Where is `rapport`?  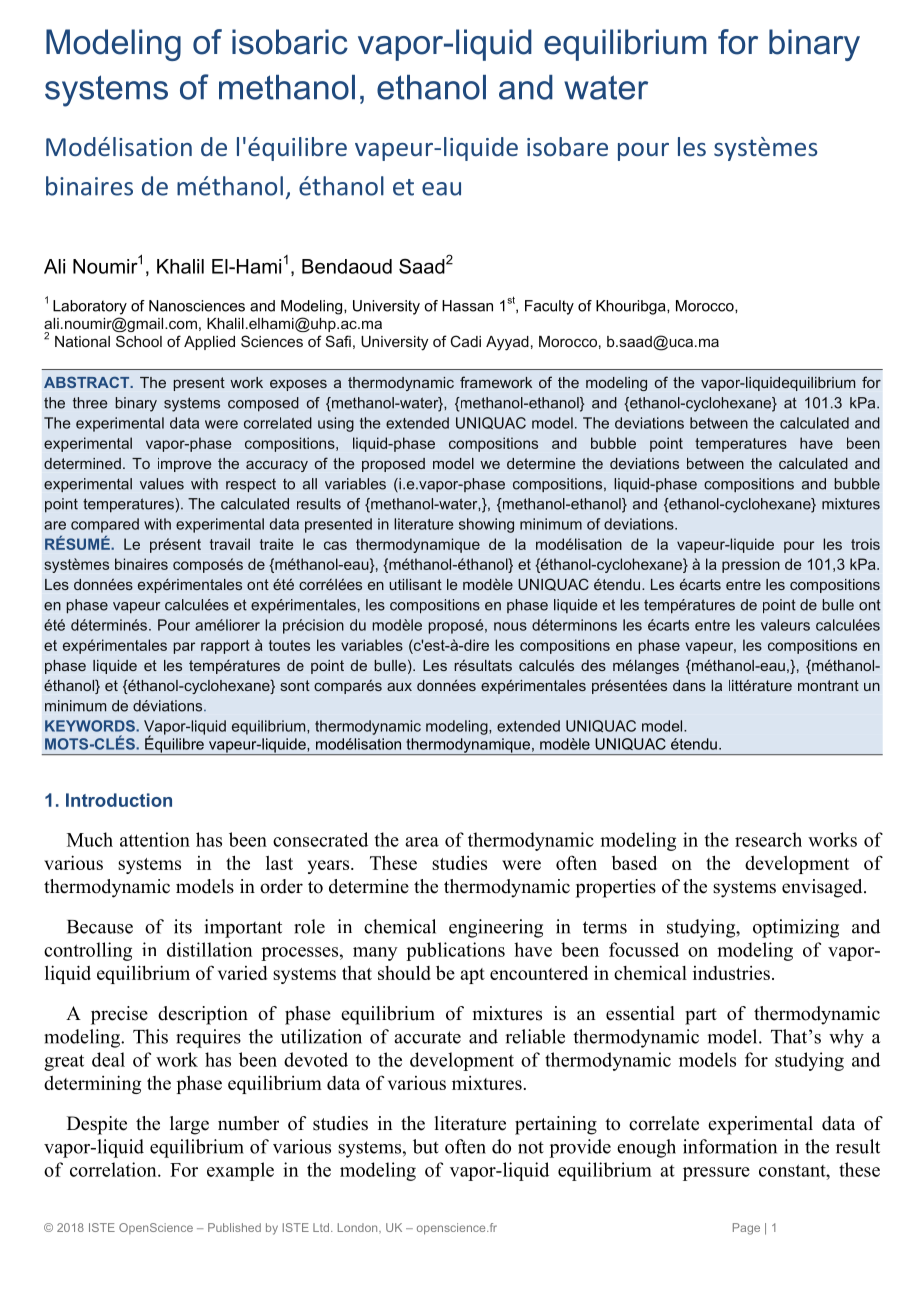 rapport is located at coordinates (225, 647).
